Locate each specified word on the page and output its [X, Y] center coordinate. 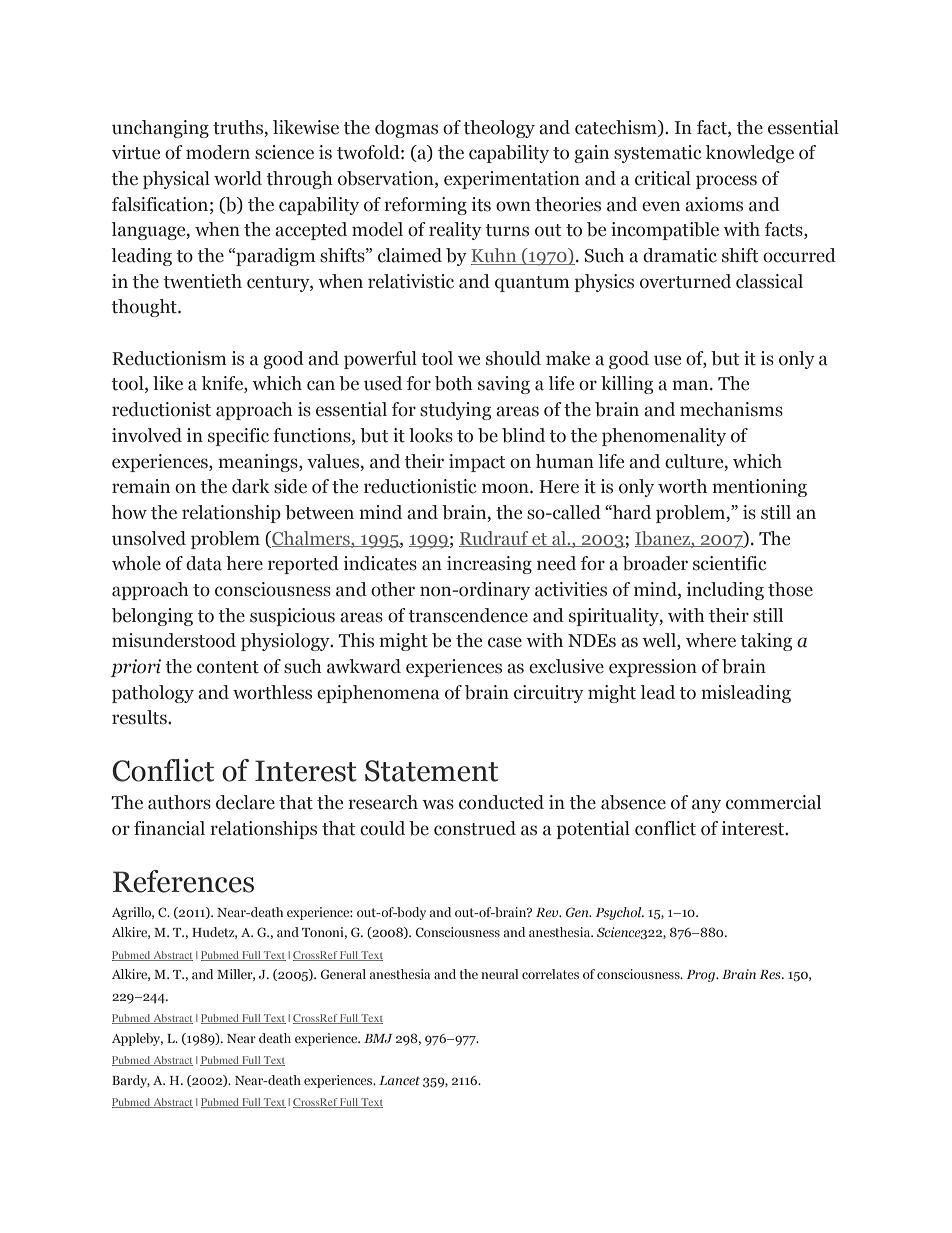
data [204, 563]
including [725, 591]
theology [499, 129]
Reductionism [169, 358]
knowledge [750, 154]
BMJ [378, 1038]
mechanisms [731, 409]
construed [475, 828]
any [706, 806]
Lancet [399, 1080]
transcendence [468, 615]
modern [218, 152]
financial [169, 828]
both [454, 383]
